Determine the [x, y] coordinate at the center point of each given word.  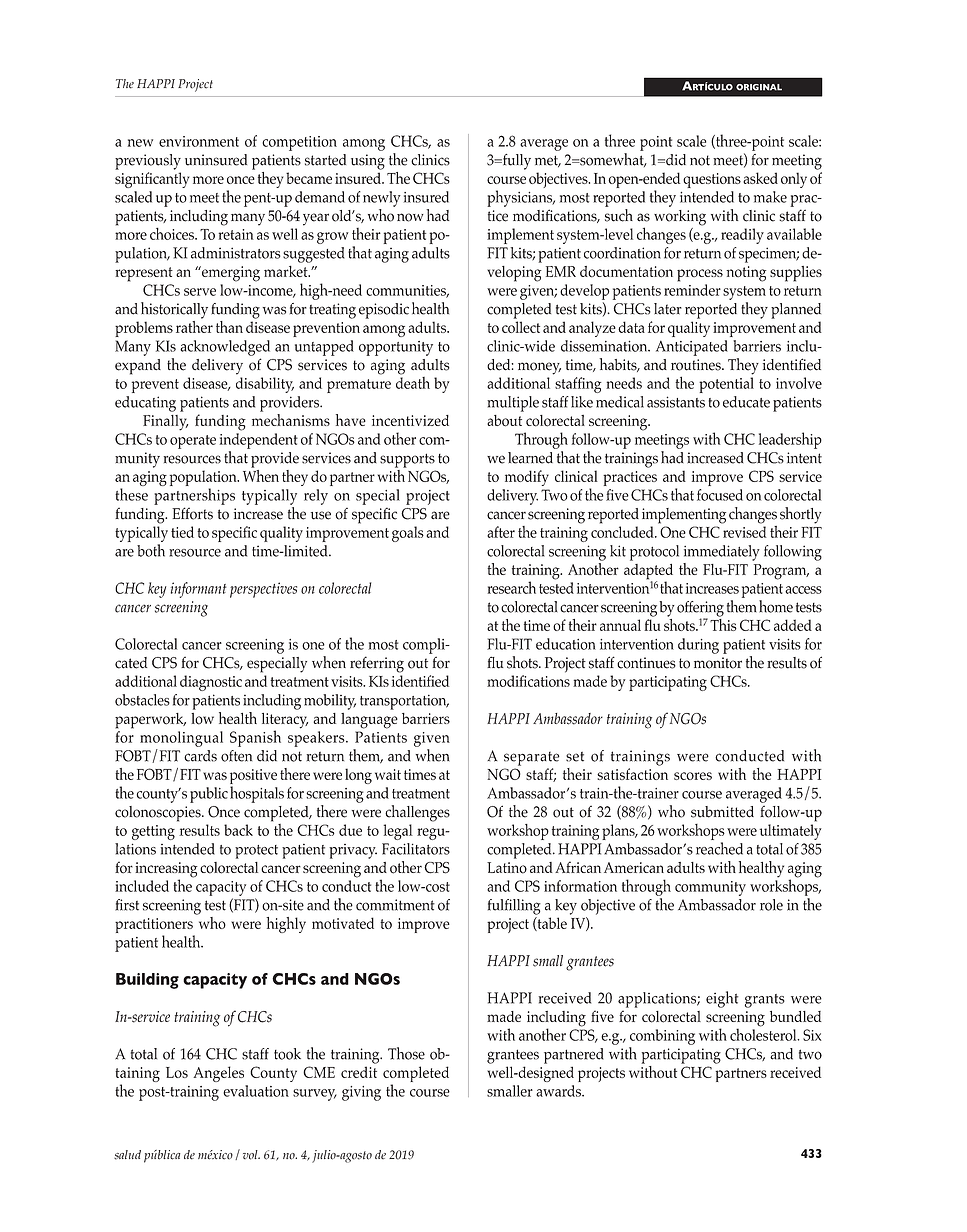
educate [746, 402]
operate [193, 442]
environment [199, 141]
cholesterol [764, 1033]
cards [200, 756]
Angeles [218, 1074]
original [759, 87]
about [504, 421]
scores [693, 776]
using [368, 162]
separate [532, 759]
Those [406, 1053]
